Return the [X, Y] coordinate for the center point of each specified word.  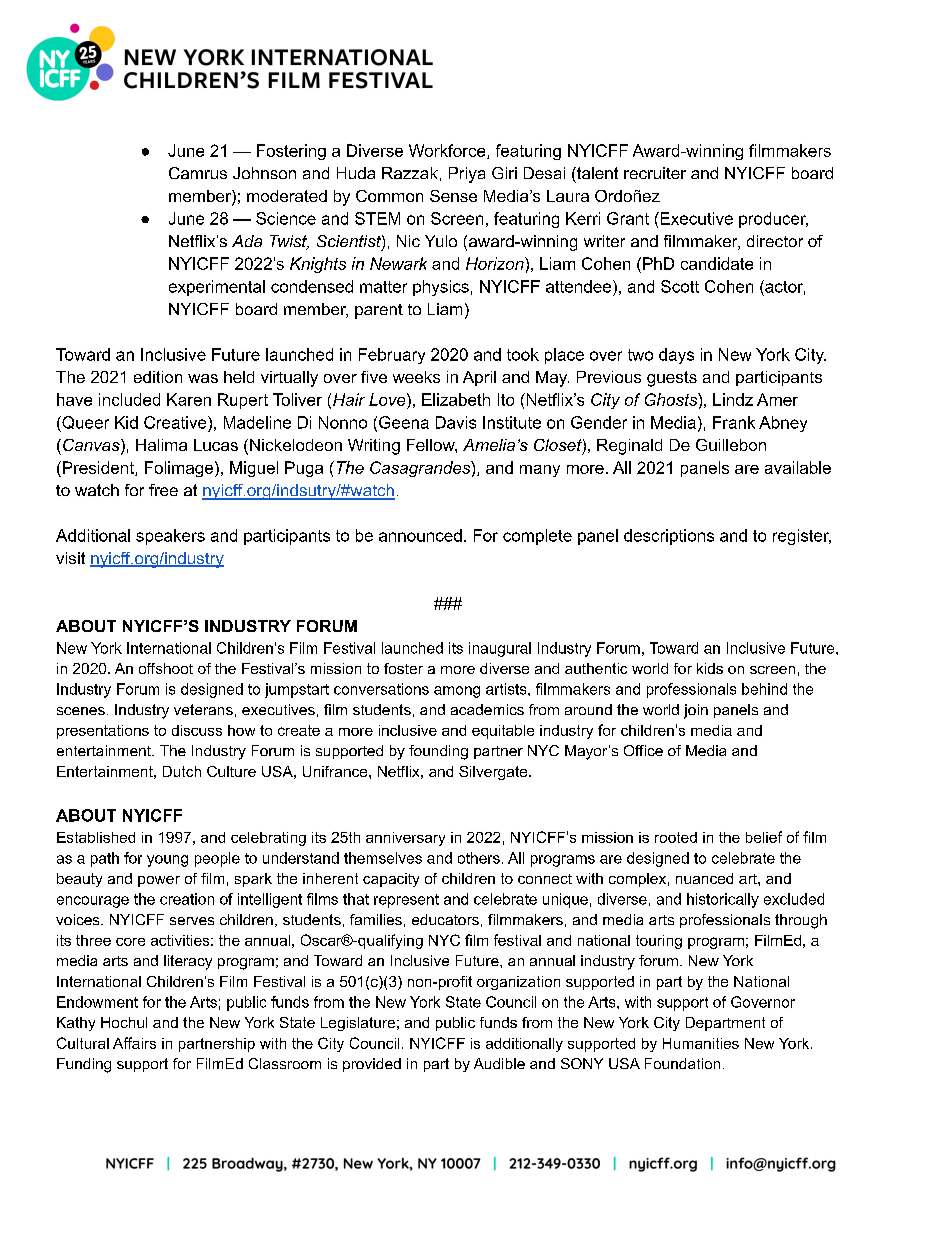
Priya [467, 175]
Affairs [134, 1043]
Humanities [701, 1043]
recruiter [655, 173]
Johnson [264, 173]
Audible [499, 1063]
